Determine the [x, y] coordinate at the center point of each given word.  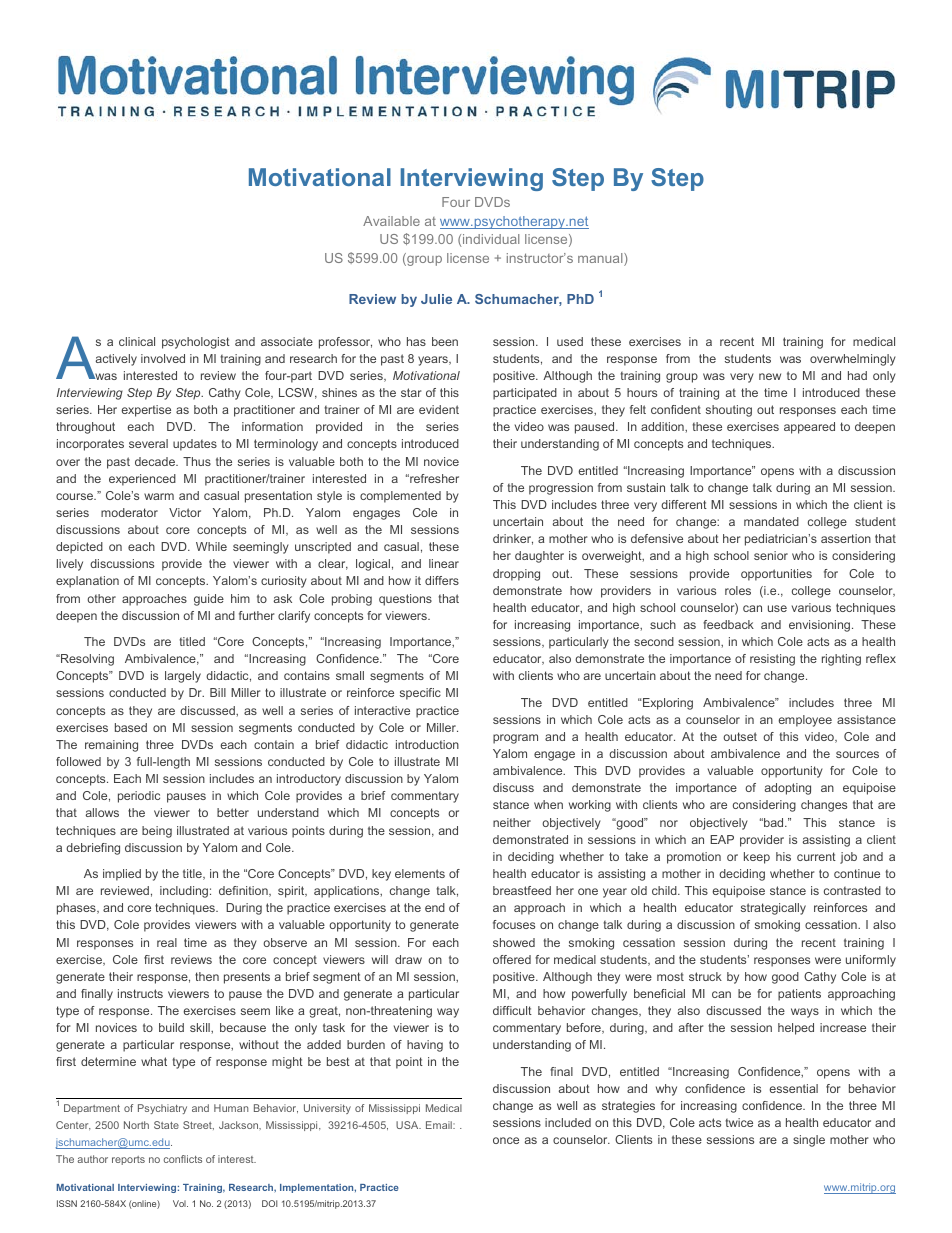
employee [805, 721]
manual [601, 259]
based [131, 727]
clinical [137, 341]
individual [491, 239]
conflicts [183, 1159]
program [515, 739]
